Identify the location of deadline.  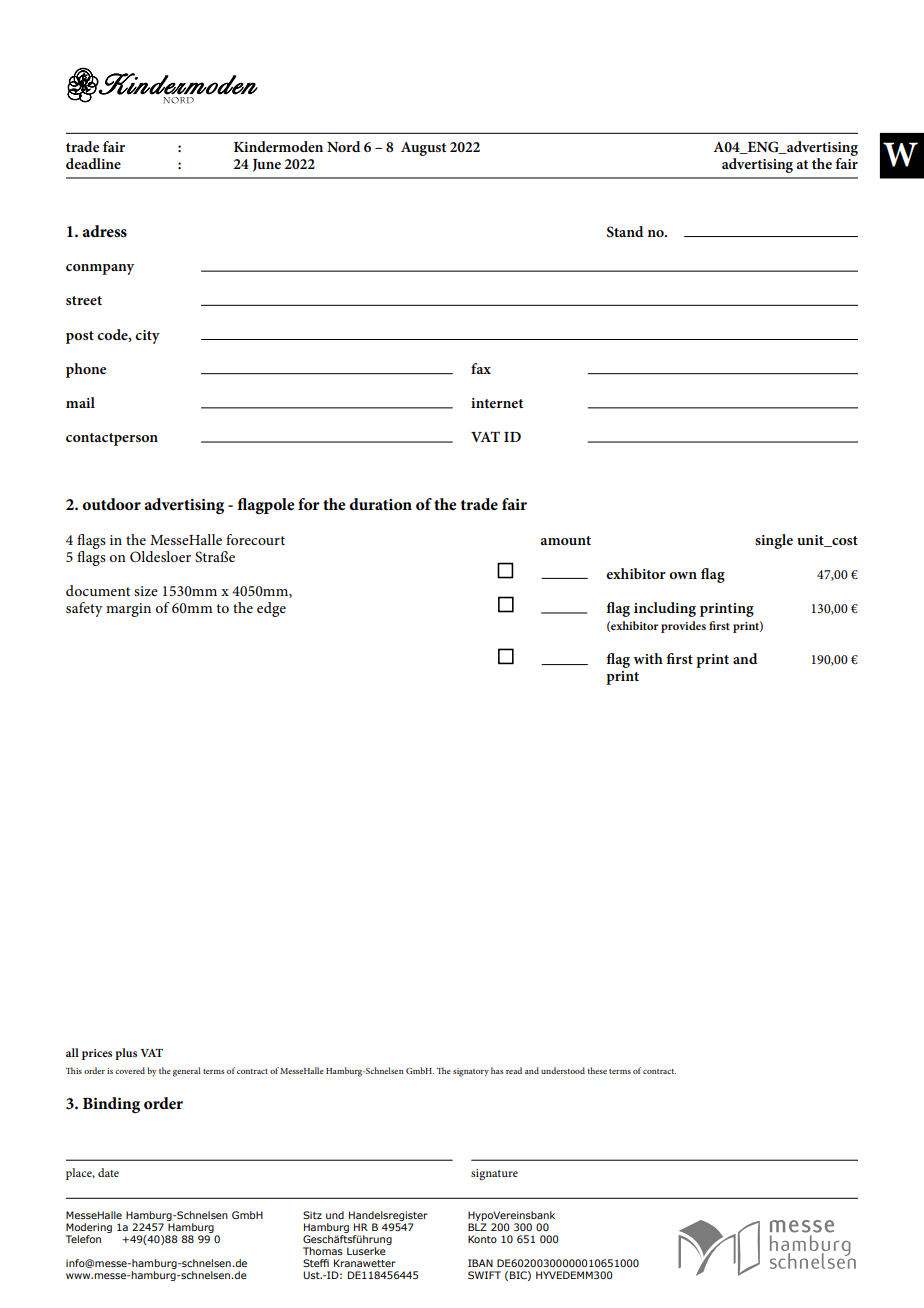
(93, 163).
